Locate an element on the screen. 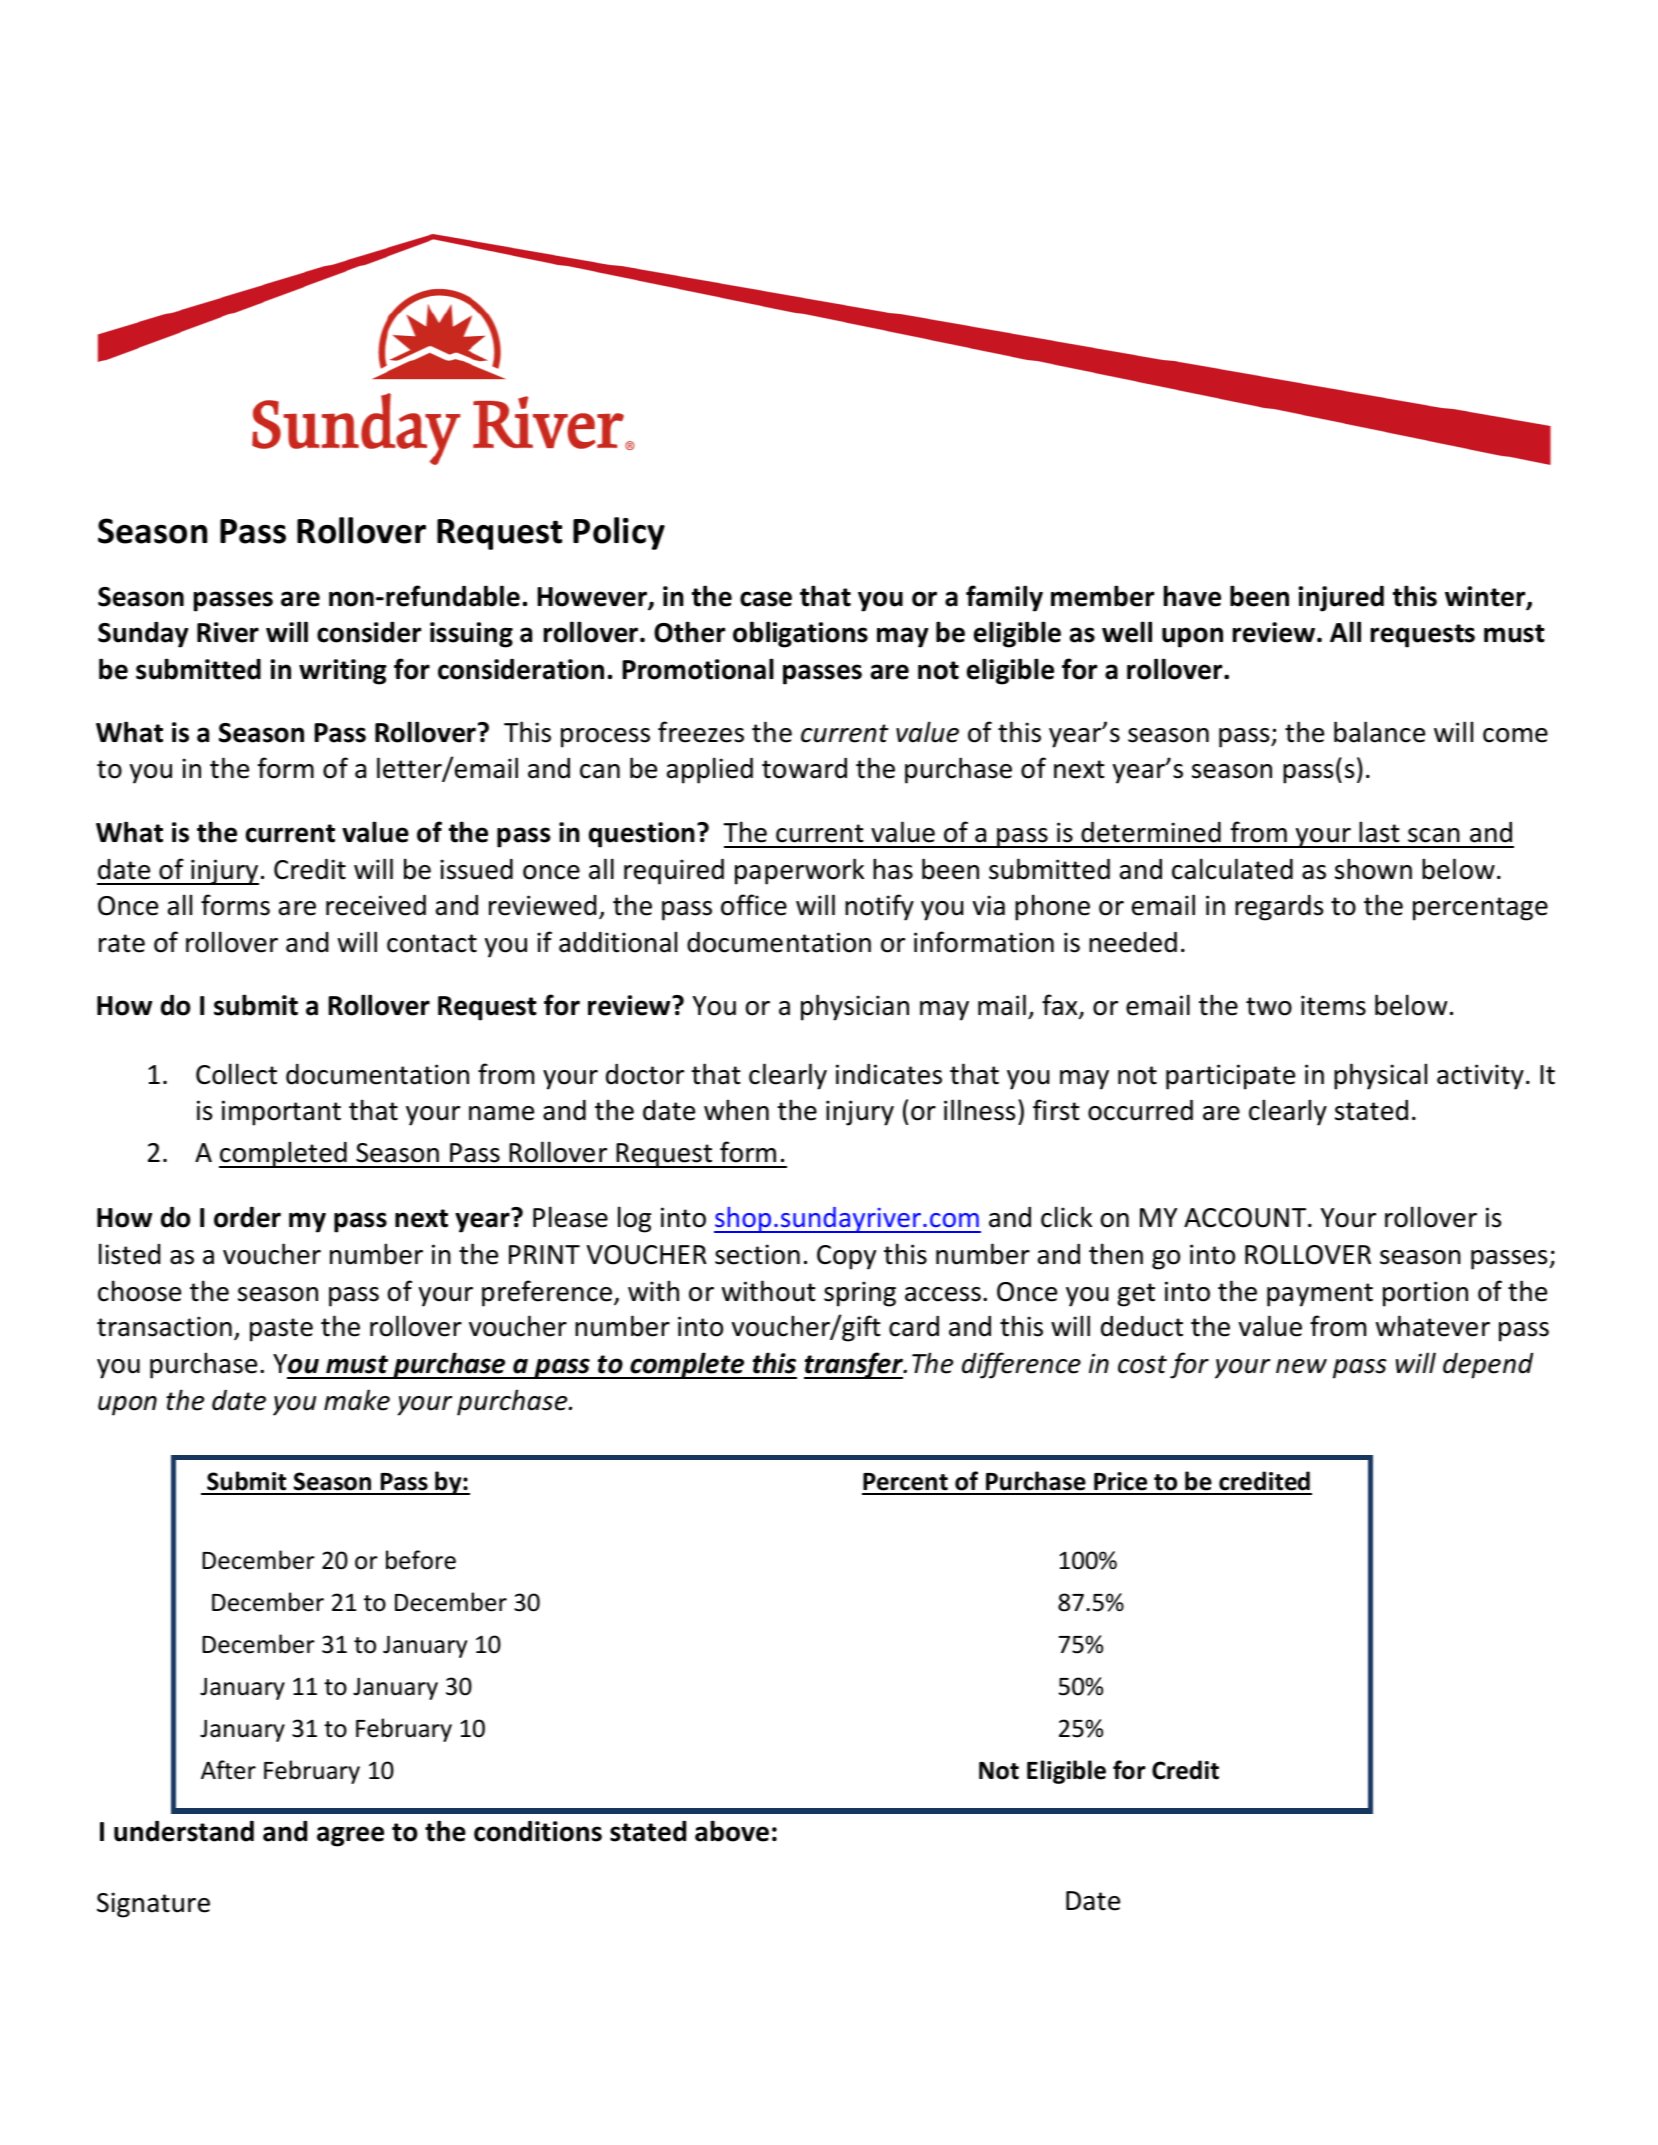  ACCOUNT is located at coordinates (1246, 1218).
